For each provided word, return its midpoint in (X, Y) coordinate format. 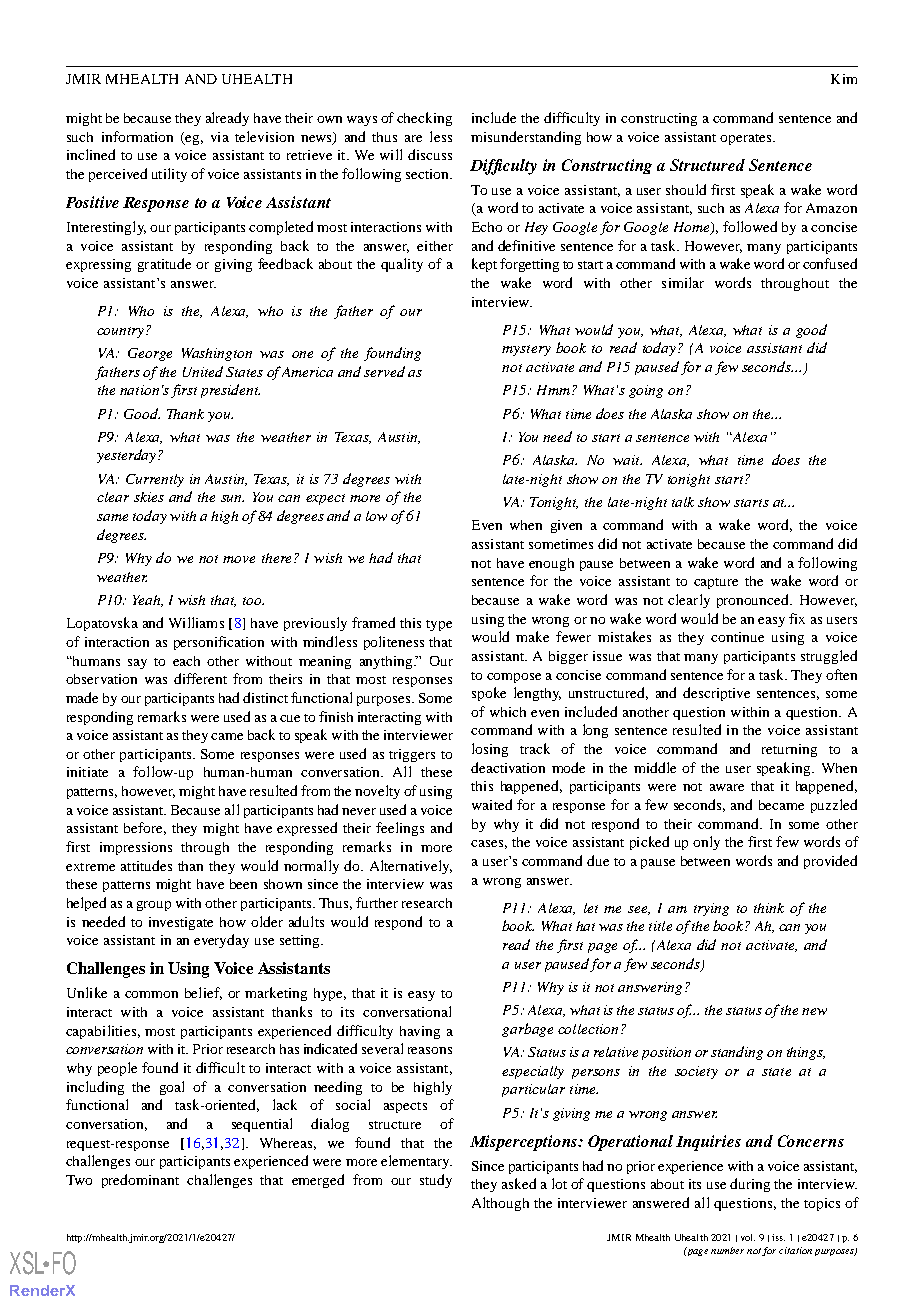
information (137, 136)
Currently (155, 480)
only (706, 843)
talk (683, 502)
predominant (140, 1181)
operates (747, 139)
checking (424, 119)
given (566, 526)
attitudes (146, 865)
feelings (400, 829)
